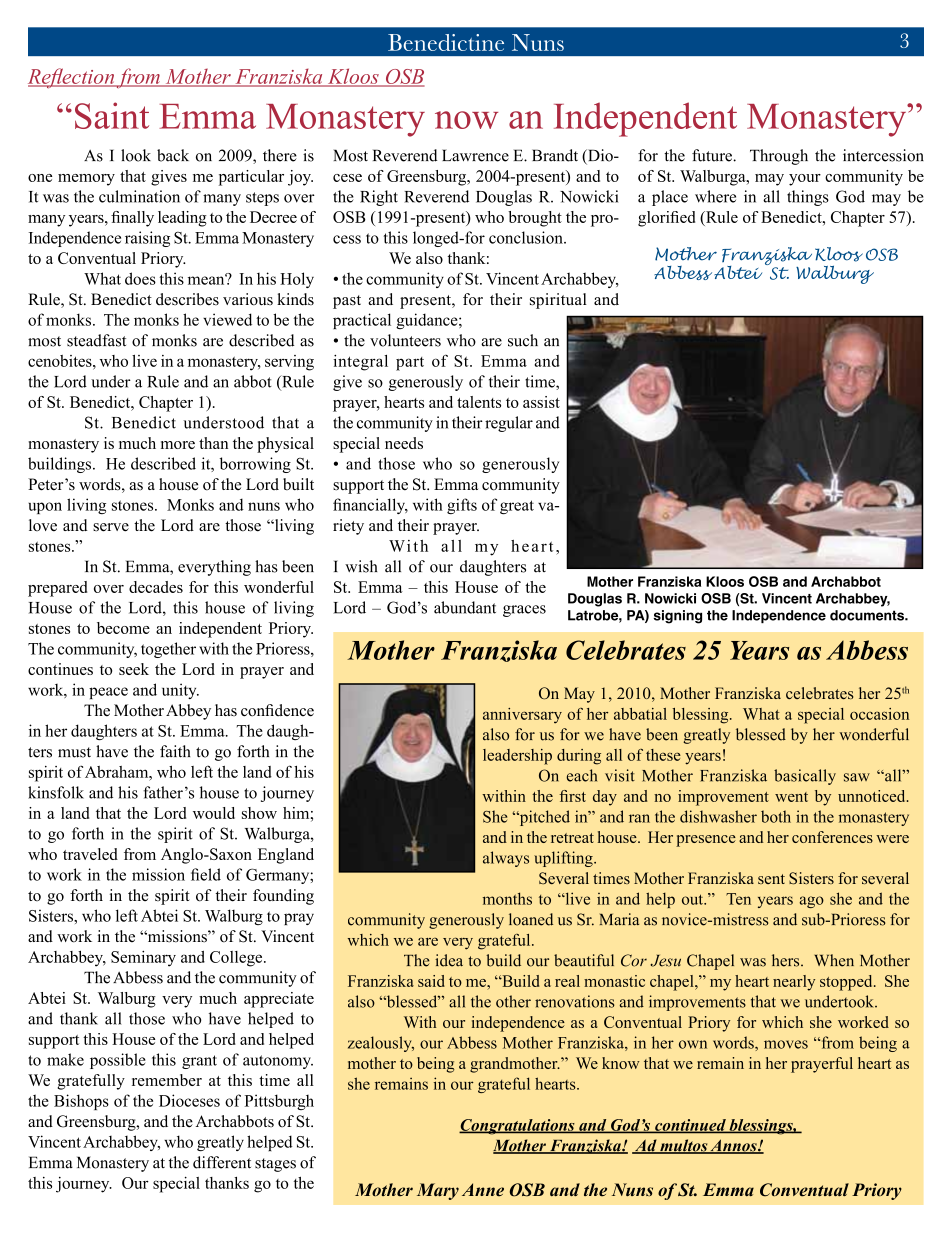  What do you see at coordinates (541, 402) in the document?
I see `assist` at bounding box center [541, 402].
